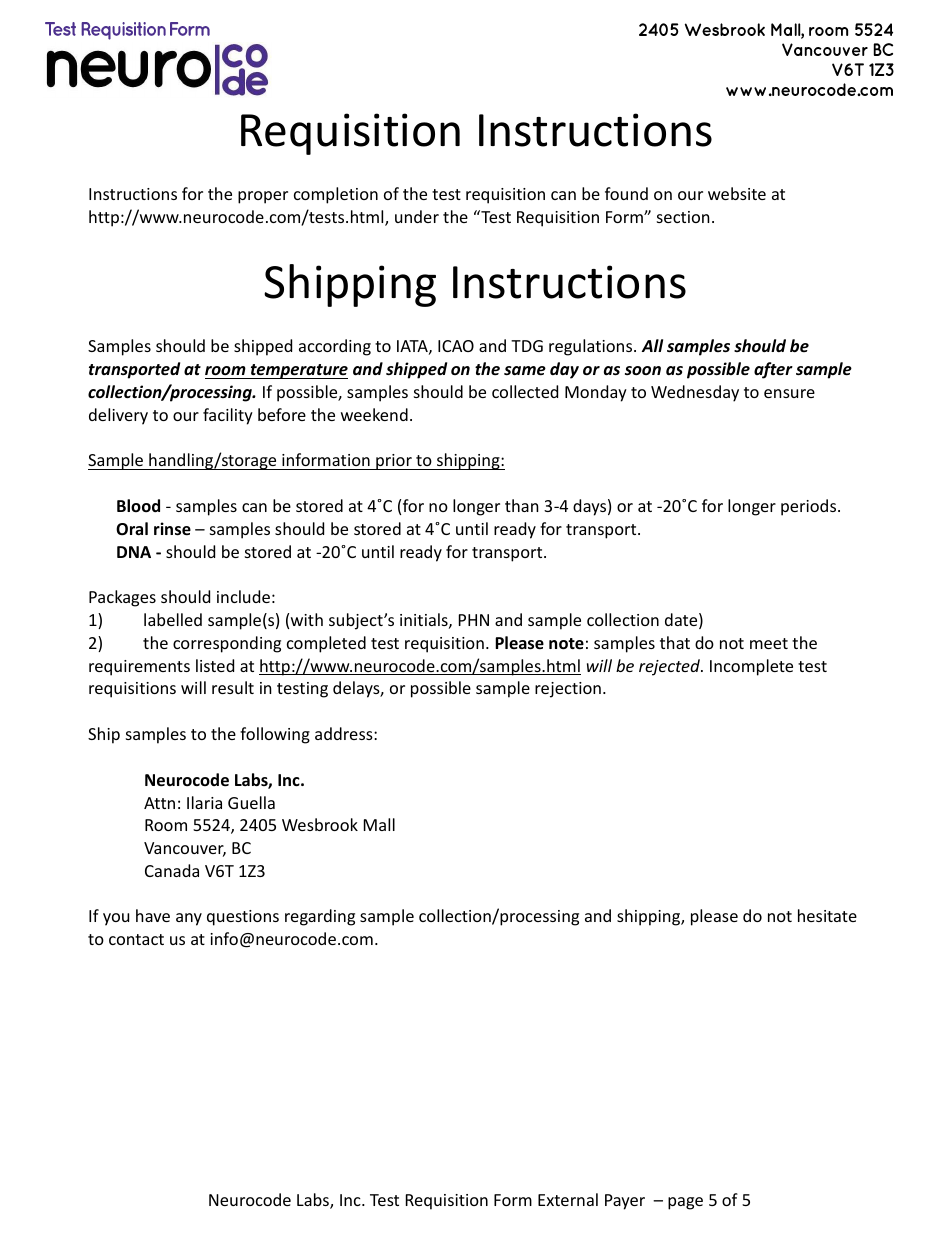  What do you see at coordinates (228, 416) in the document?
I see `facility` at bounding box center [228, 416].
